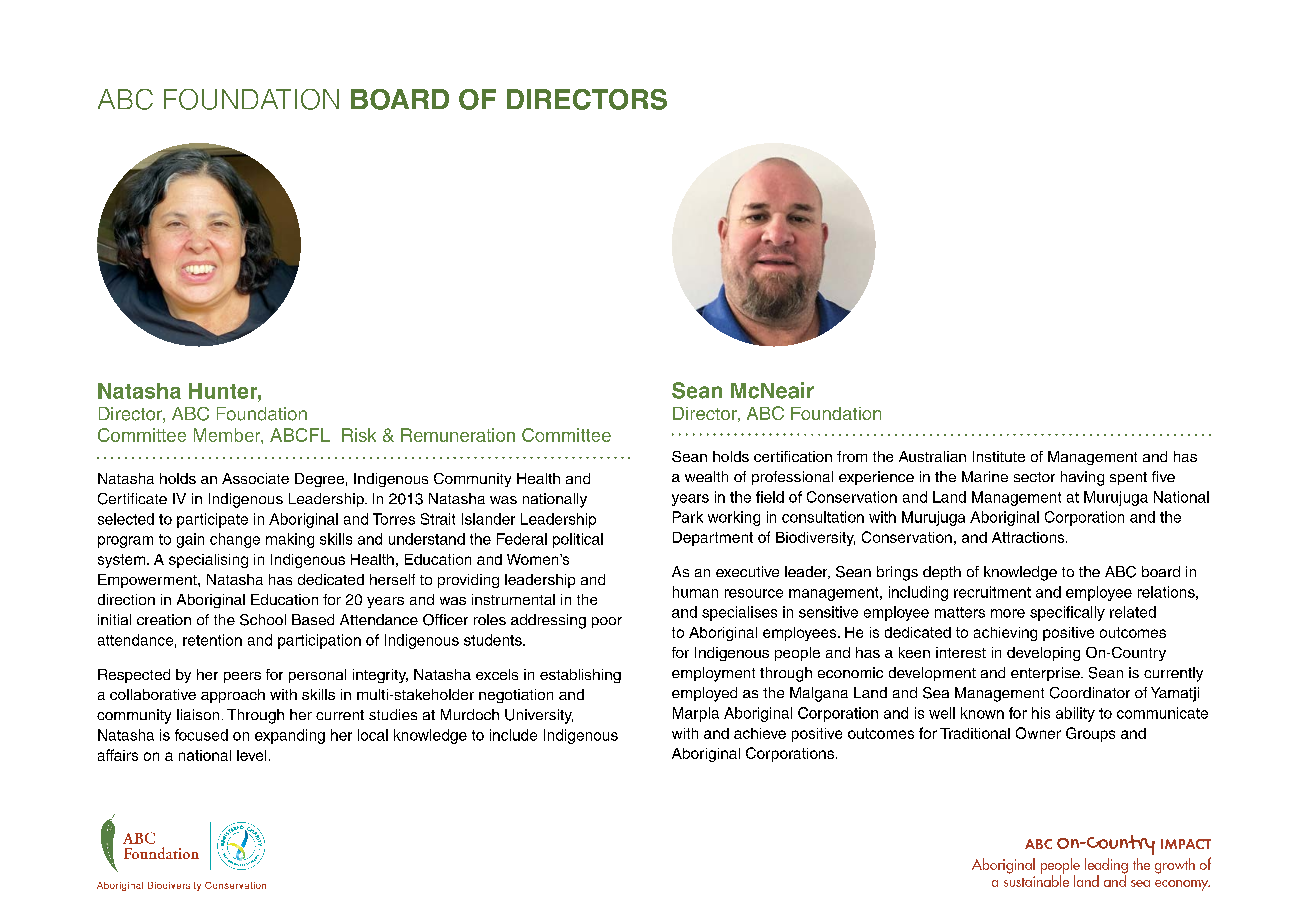 The height and width of the screenshot is (924, 1308). What do you see at coordinates (1090, 734) in the screenshot?
I see `Groups` at bounding box center [1090, 734].
